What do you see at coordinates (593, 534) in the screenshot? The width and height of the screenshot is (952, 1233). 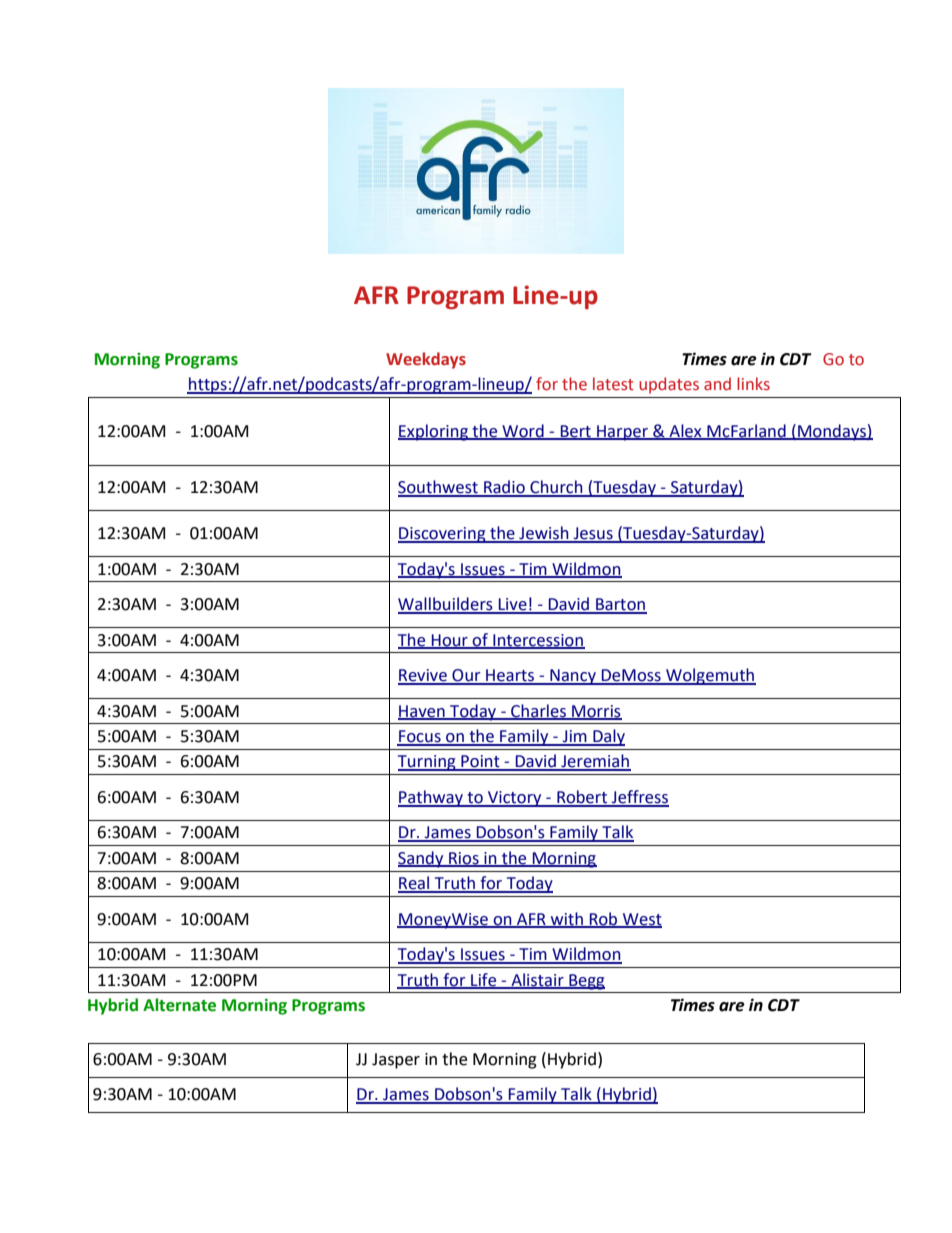 I see `Jesus` at bounding box center [593, 534].
